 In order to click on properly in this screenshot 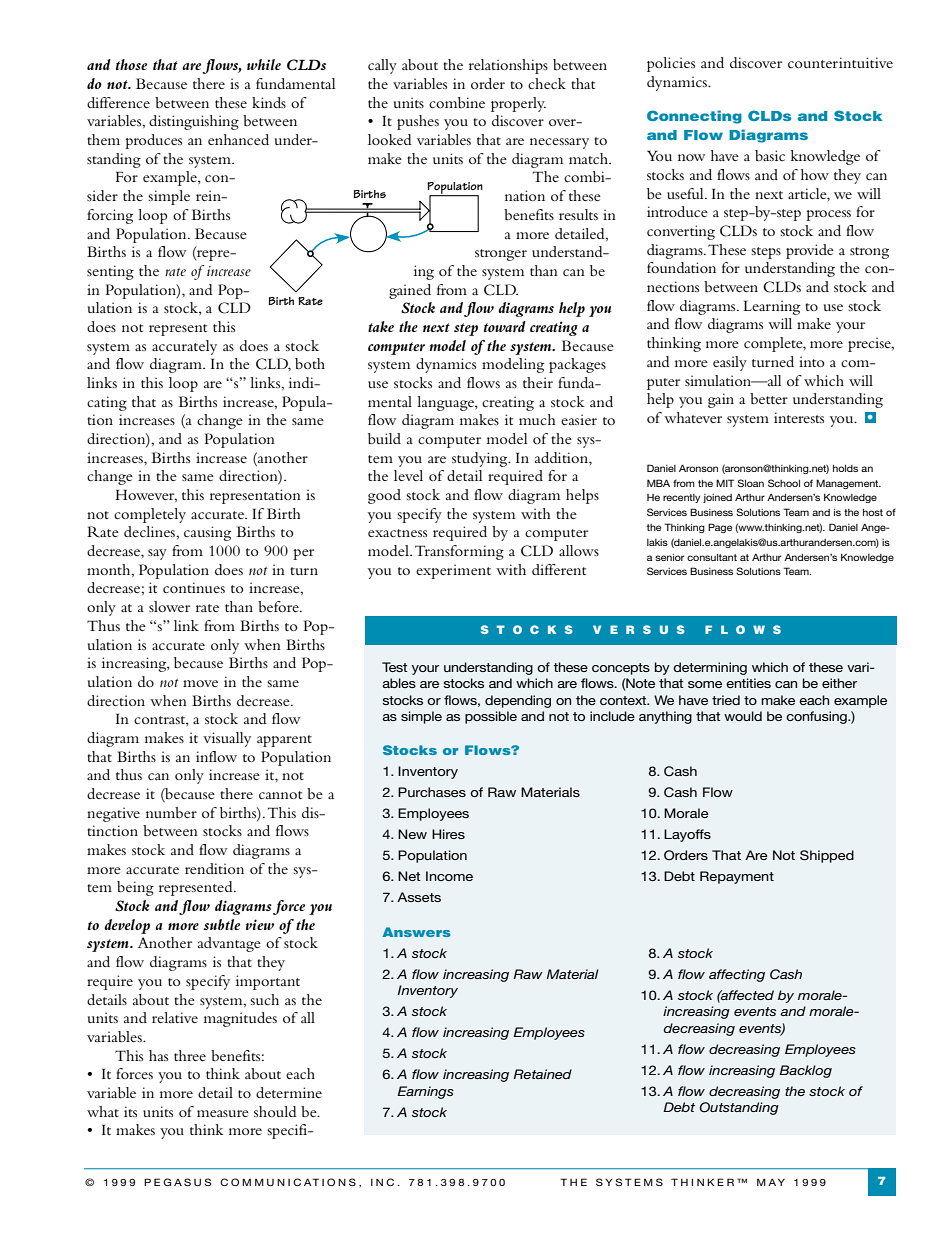, I will do `click(518, 104)`.
